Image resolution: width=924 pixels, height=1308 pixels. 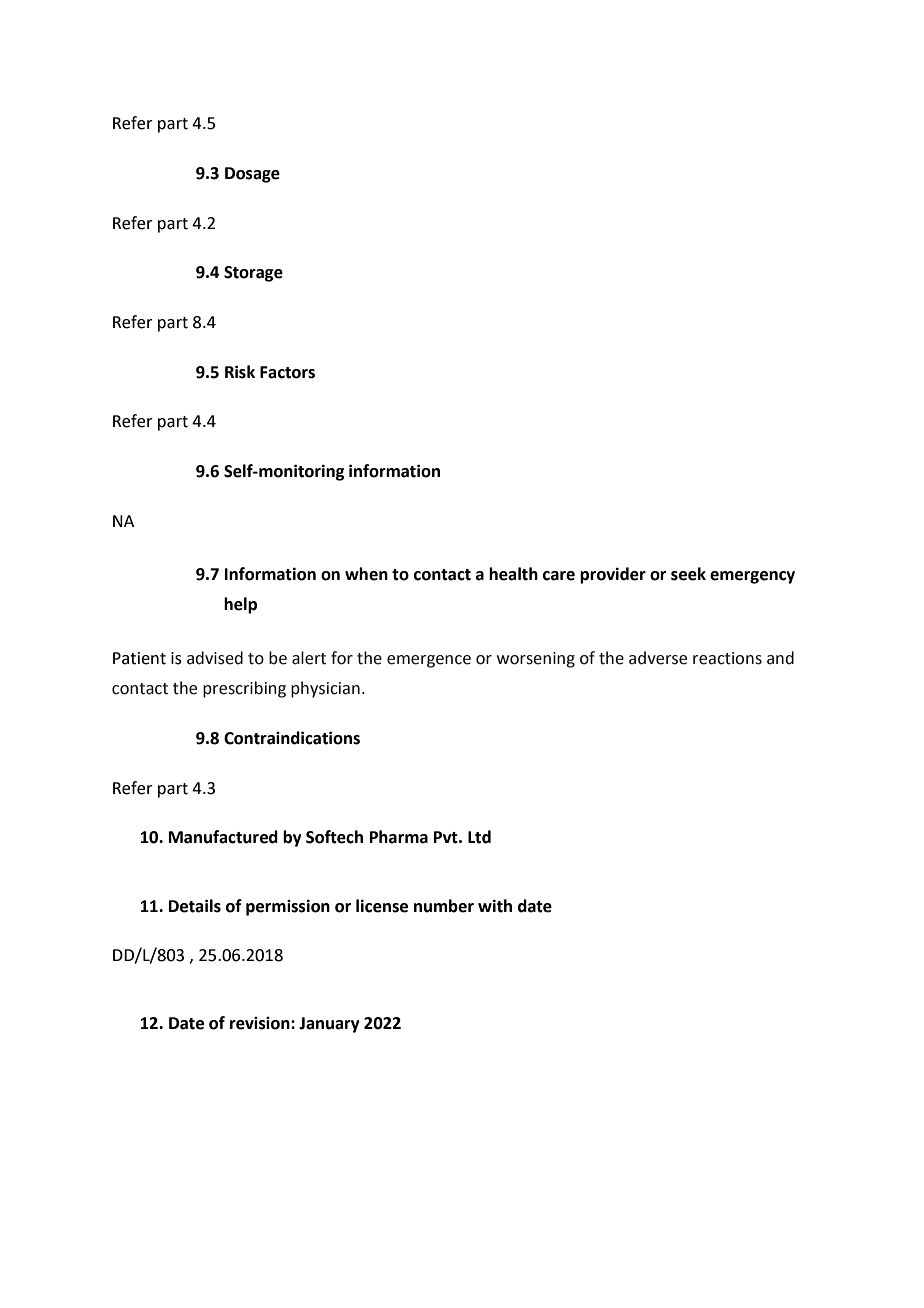 What do you see at coordinates (429, 661) in the screenshot?
I see `emergence` at bounding box center [429, 661].
